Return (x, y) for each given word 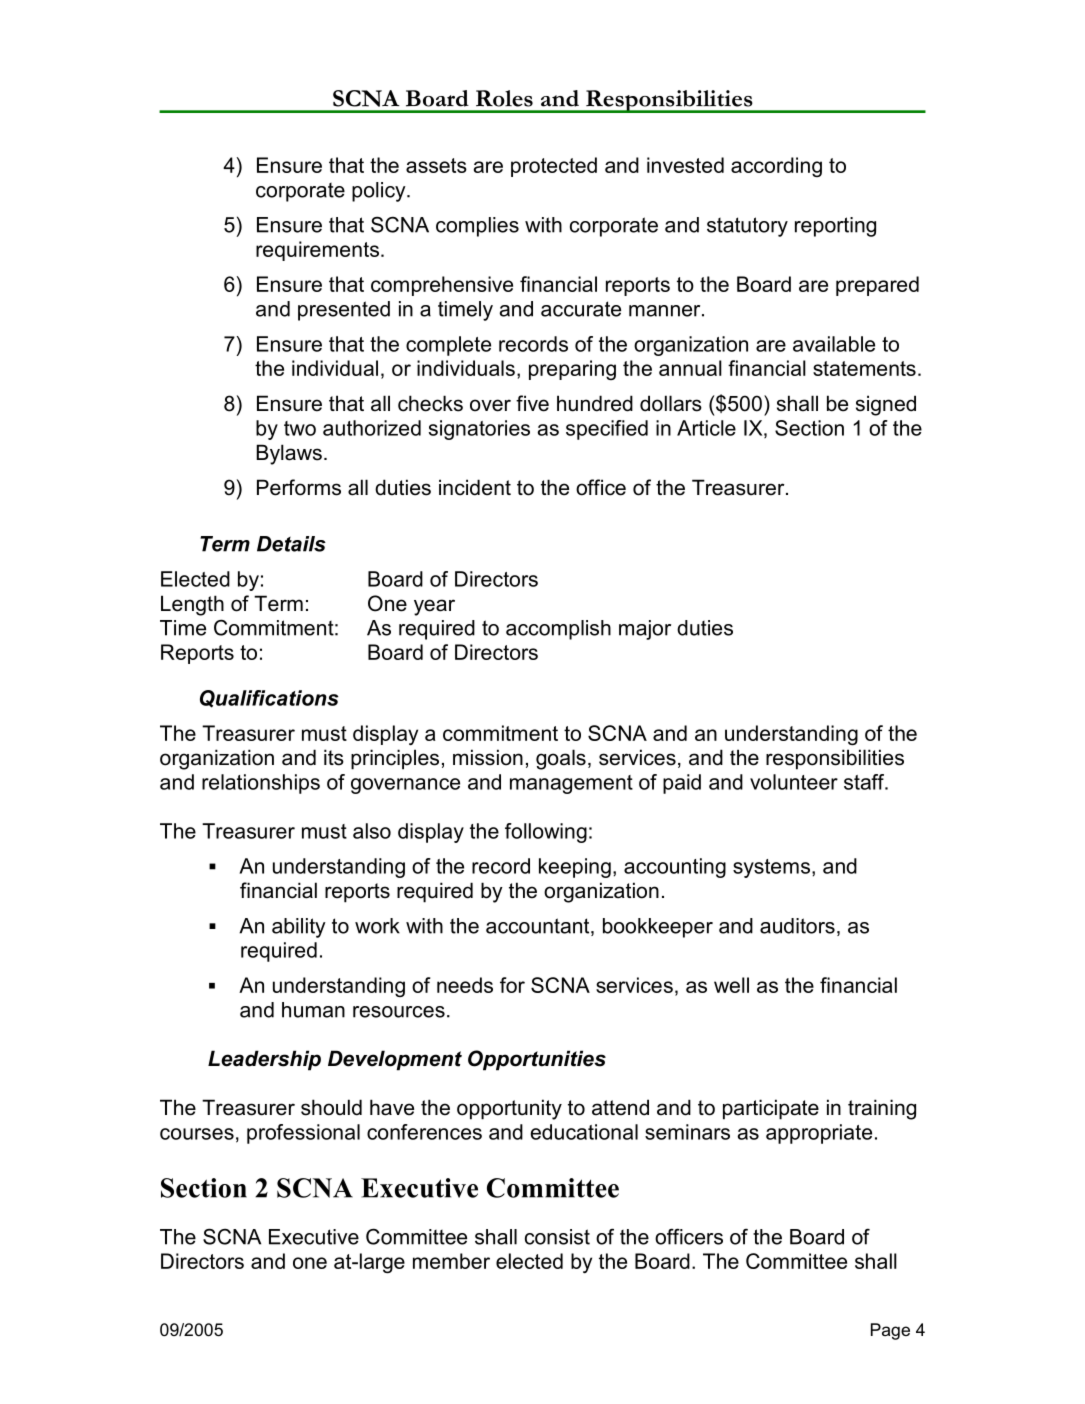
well (731, 985)
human (313, 1010)
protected (554, 167)
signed (886, 405)
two (300, 428)
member (451, 1261)
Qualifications (269, 699)
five (532, 403)
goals (561, 759)
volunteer (794, 782)
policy (380, 192)
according (776, 167)
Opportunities (537, 1060)
